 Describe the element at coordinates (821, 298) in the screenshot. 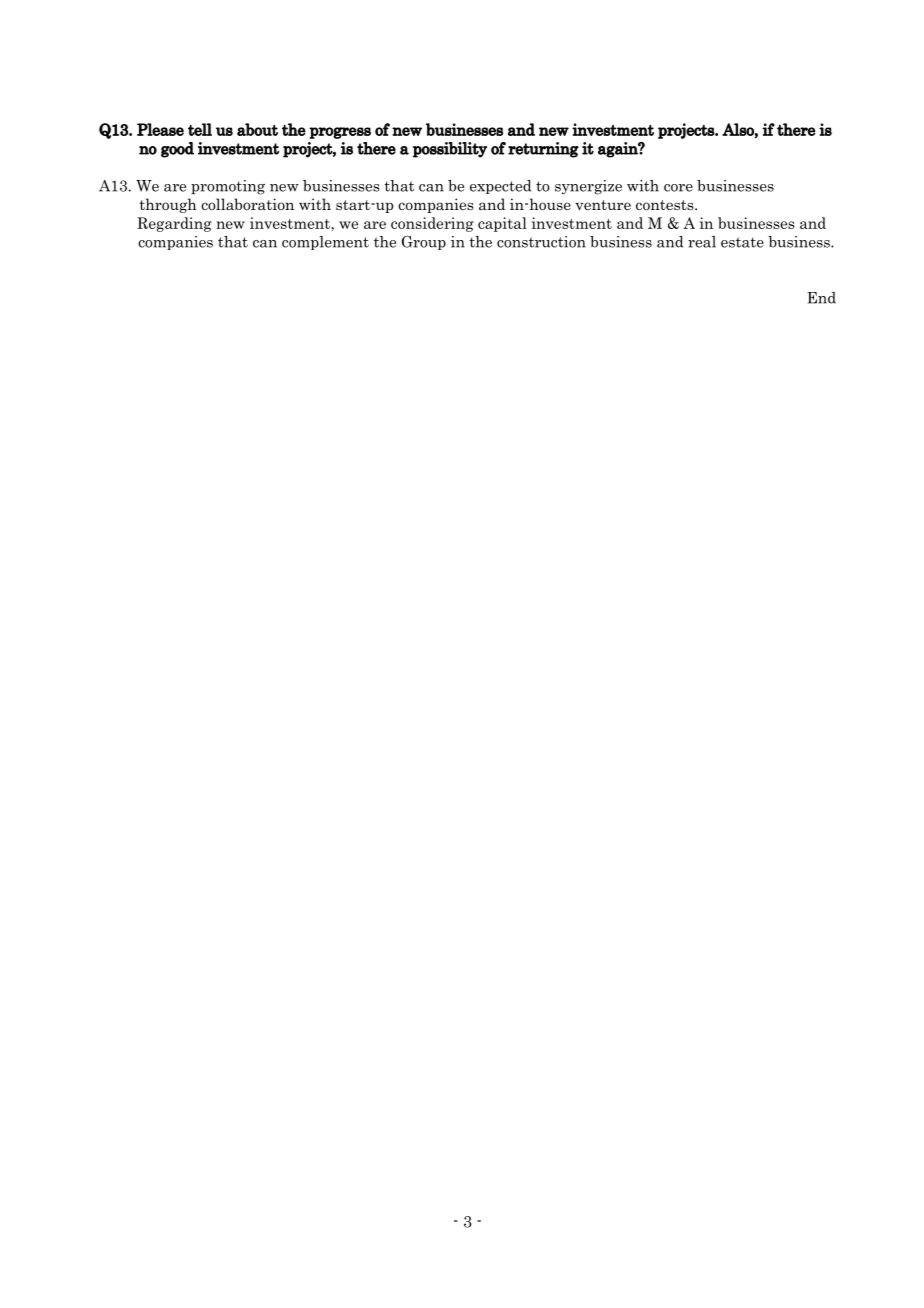

I see `End` at that location.
